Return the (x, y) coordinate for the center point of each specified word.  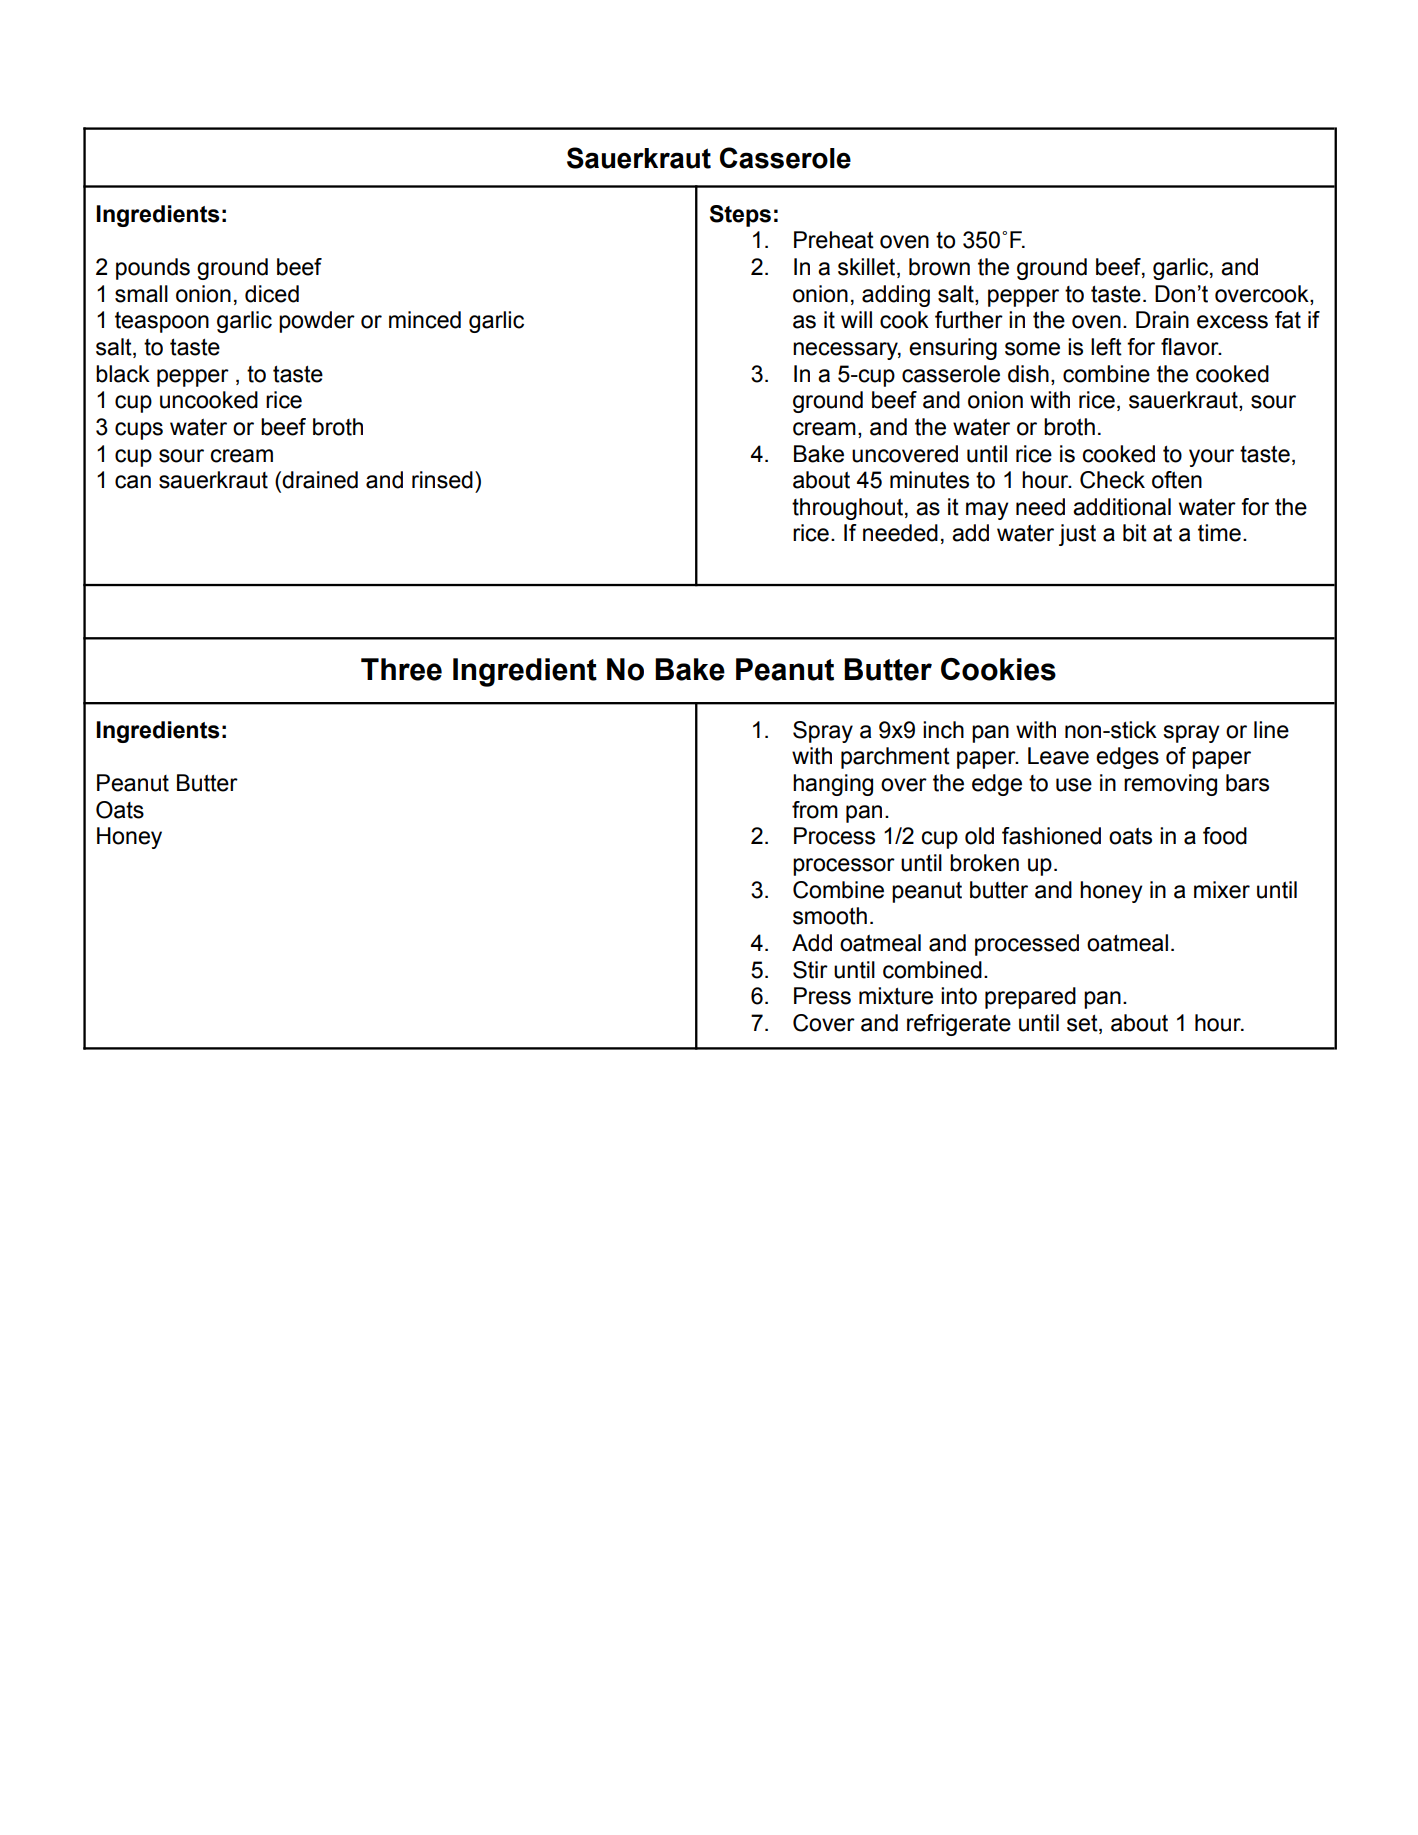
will (856, 319)
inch (943, 730)
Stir (810, 970)
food (1225, 836)
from (815, 810)
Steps (740, 216)
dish (1028, 374)
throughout (847, 509)
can (133, 482)
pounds (153, 269)
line (1271, 730)
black (123, 374)
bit (1135, 533)
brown (939, 267)
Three (401, 669)
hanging (833, 785)
